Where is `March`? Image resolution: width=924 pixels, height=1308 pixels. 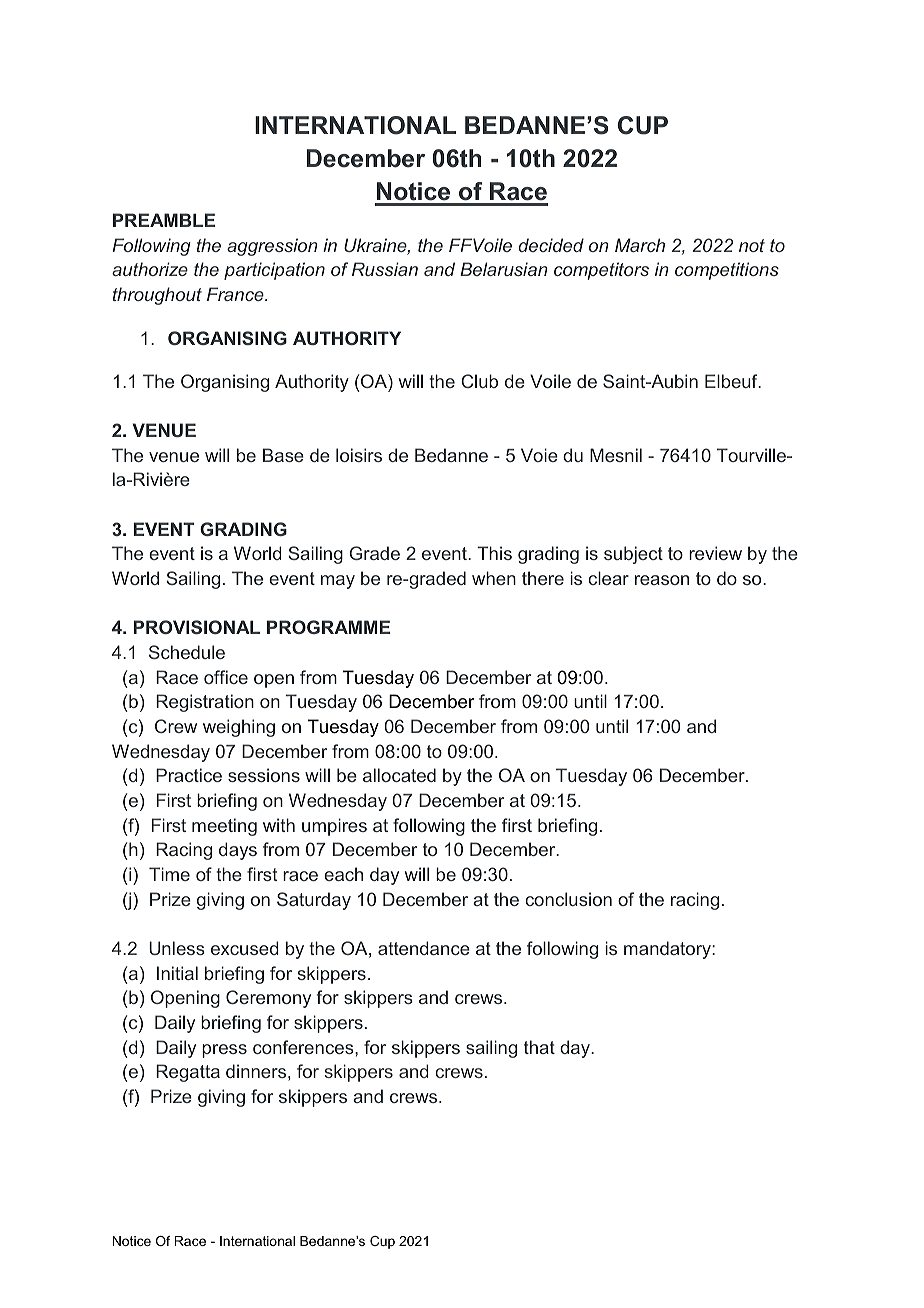
March is located at coordinates (640, 245).
